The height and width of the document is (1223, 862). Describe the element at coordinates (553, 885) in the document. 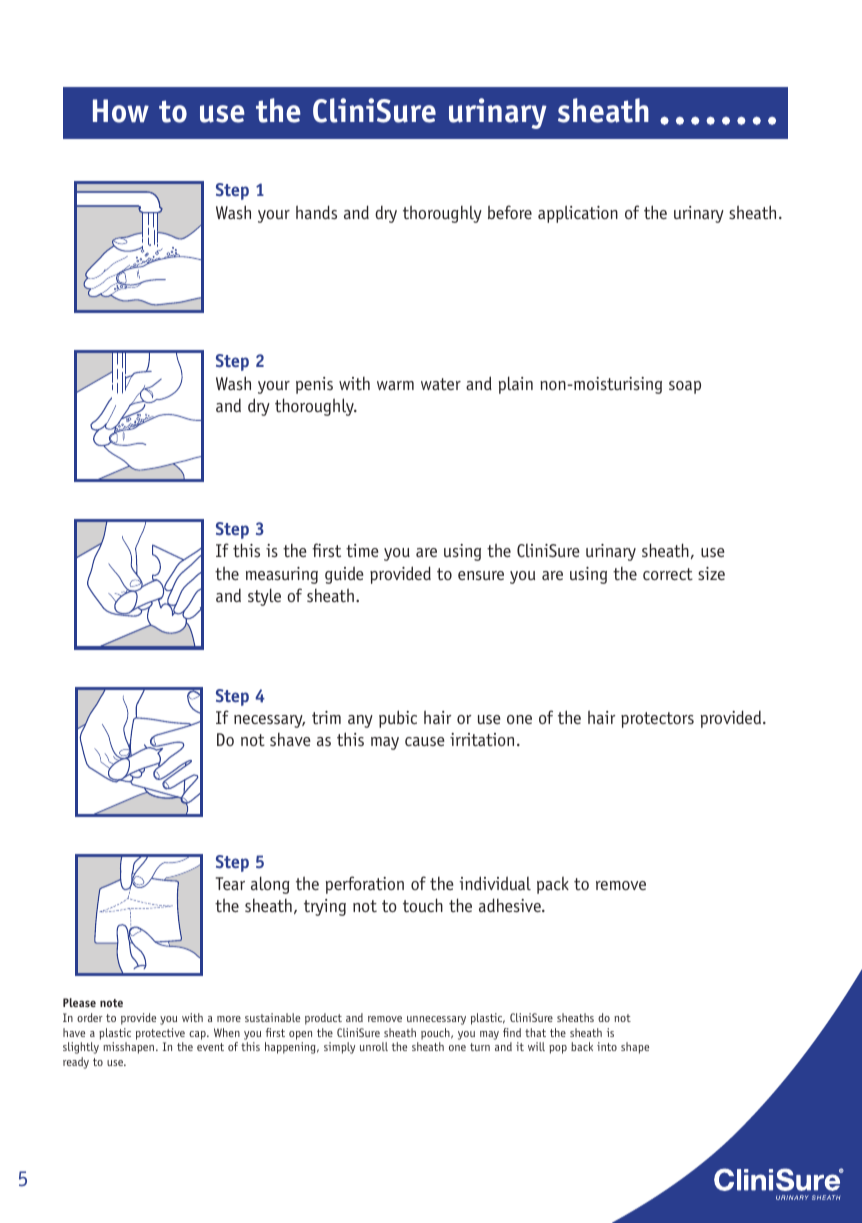

I see `pack` at that location.
